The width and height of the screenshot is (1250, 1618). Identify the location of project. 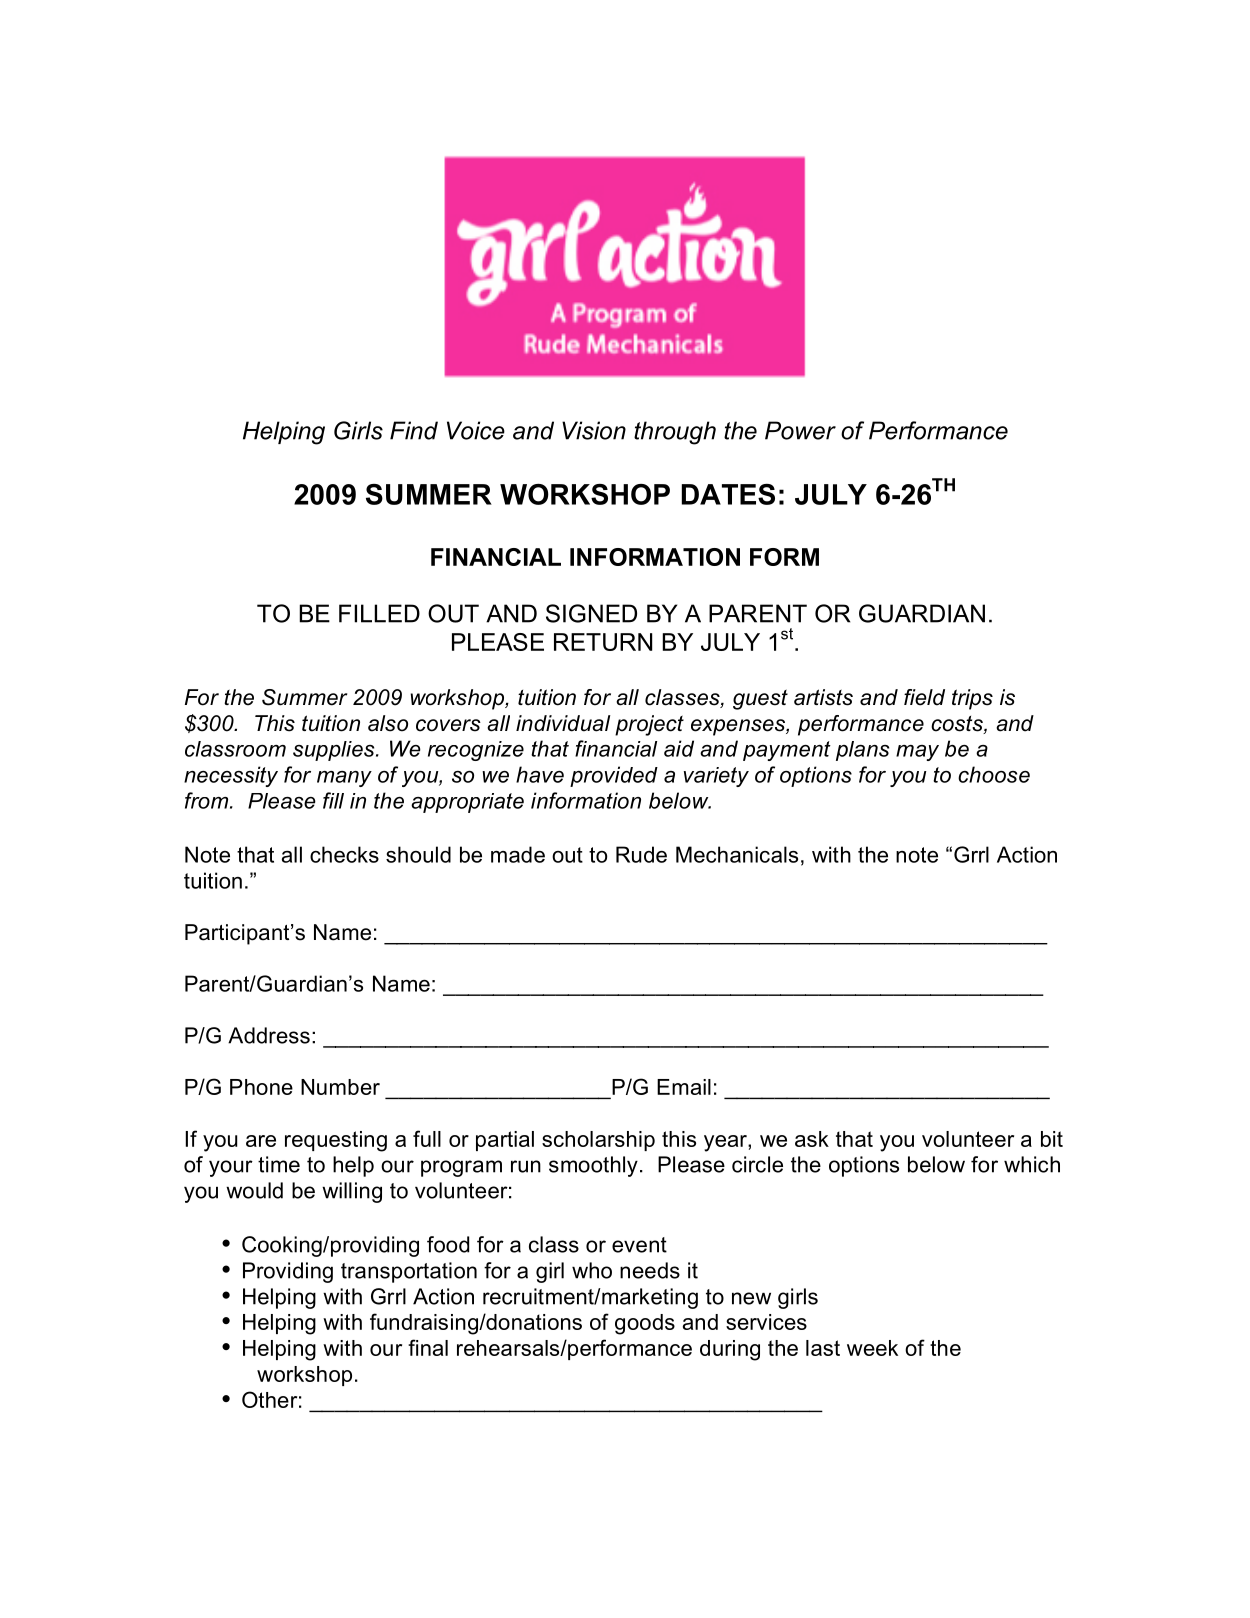
(649, 725).
